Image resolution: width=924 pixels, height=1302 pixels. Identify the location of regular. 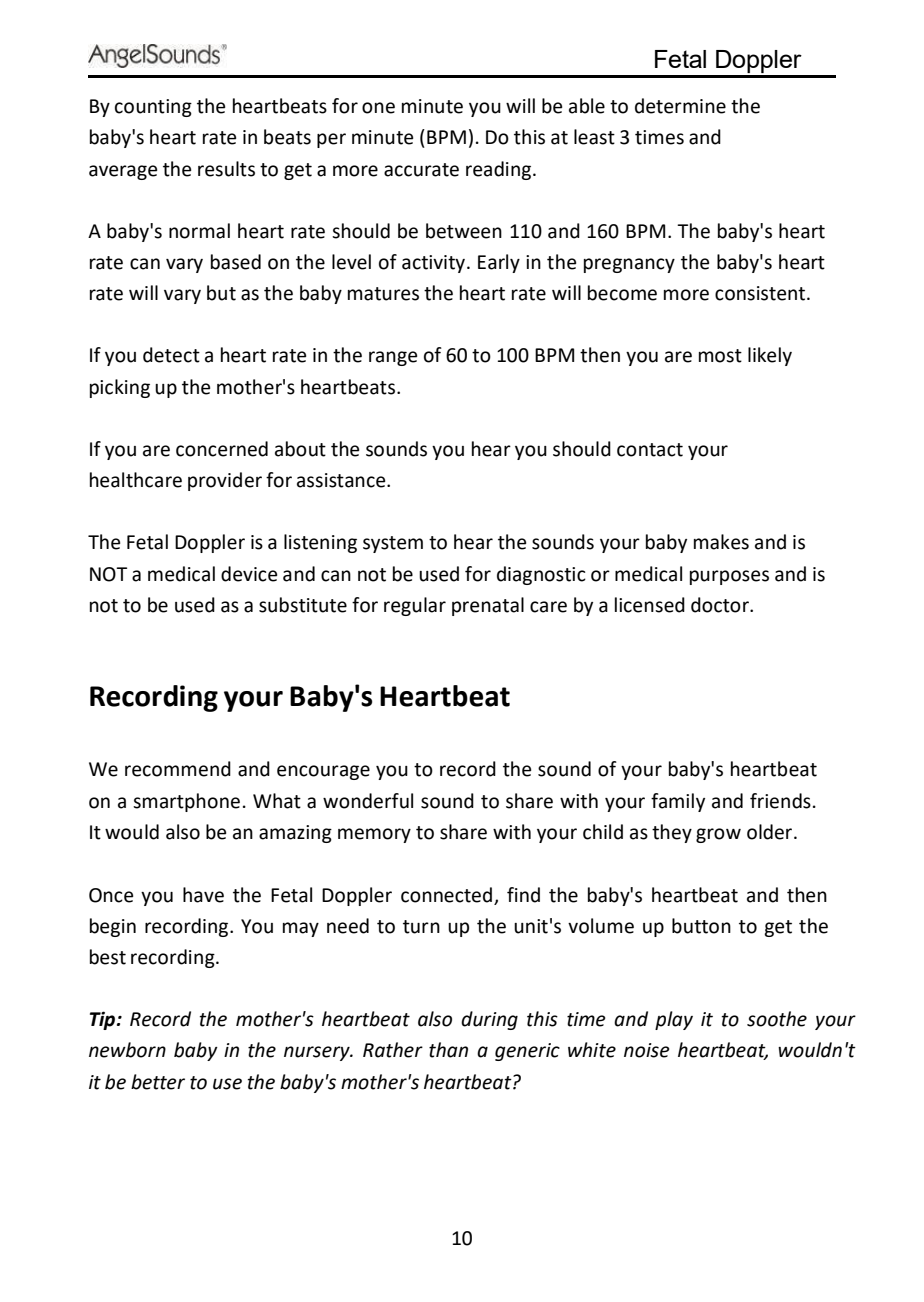
(415, 606).
